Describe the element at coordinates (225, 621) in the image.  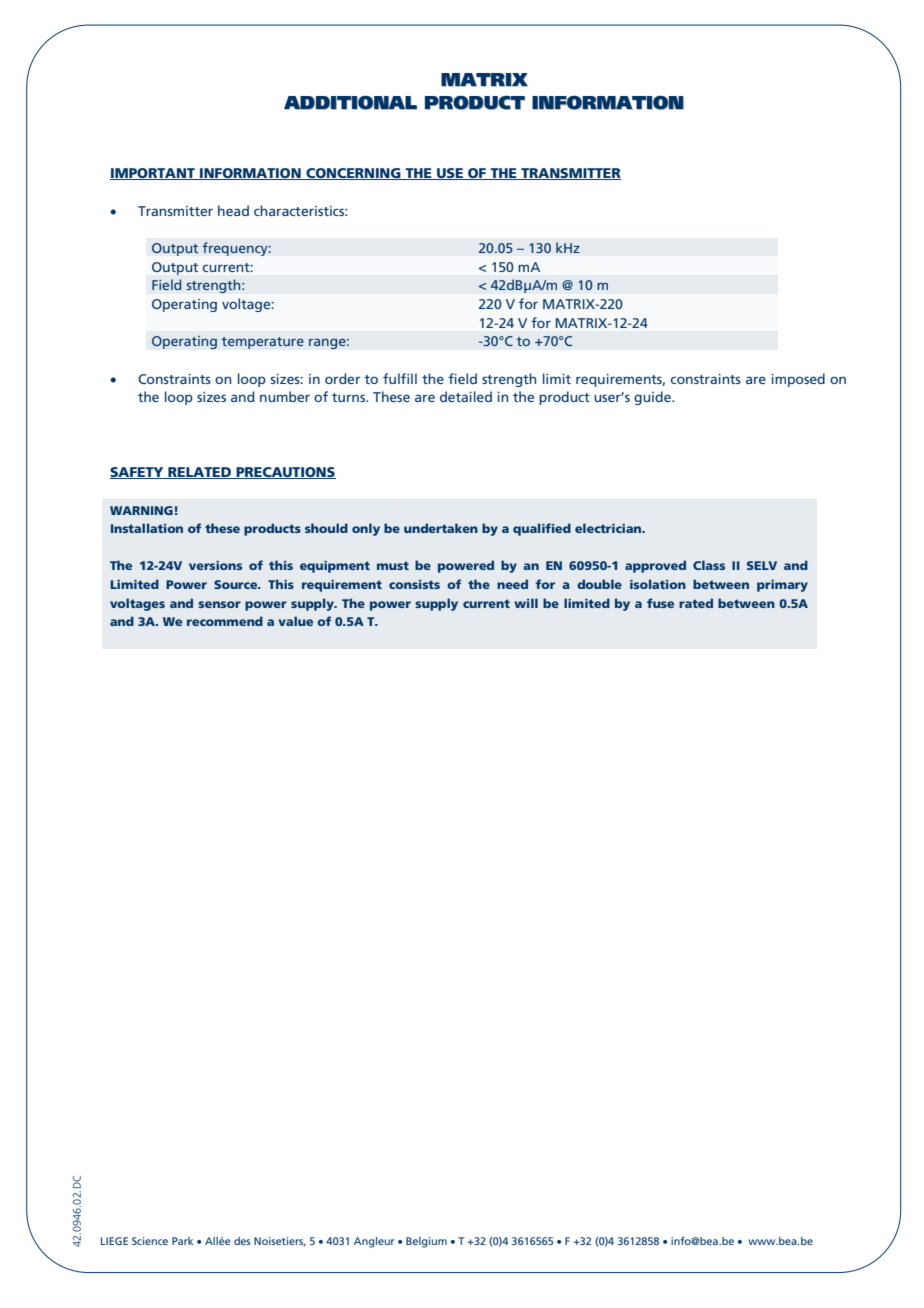
I see `recommend` at that location.
